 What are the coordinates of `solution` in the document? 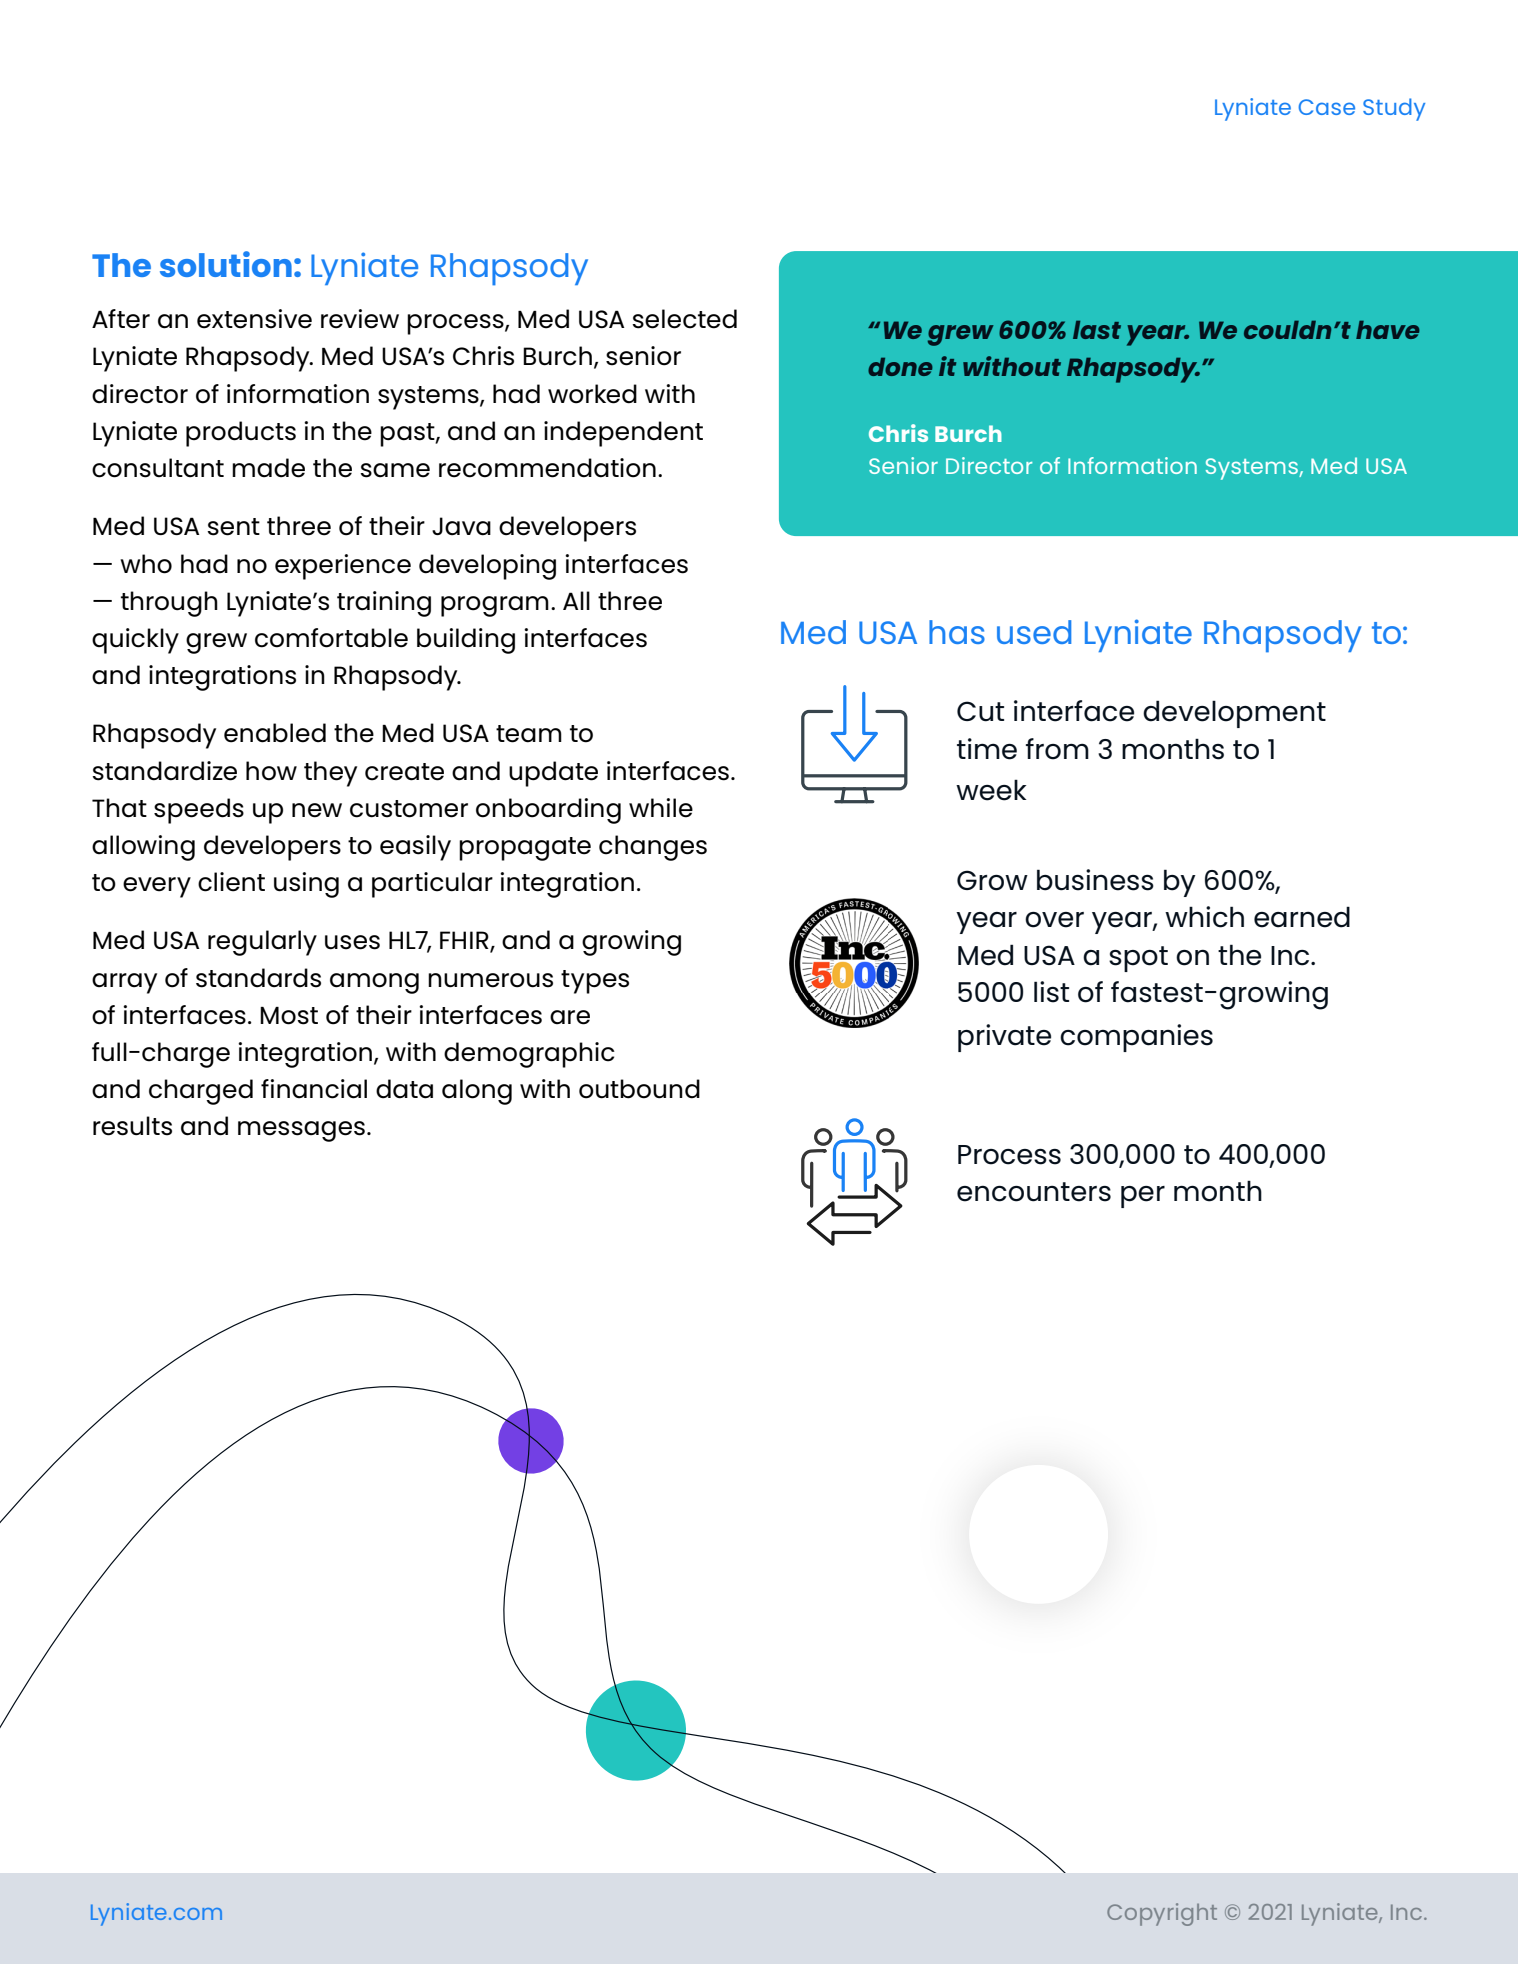 It's located at (226, 264).
